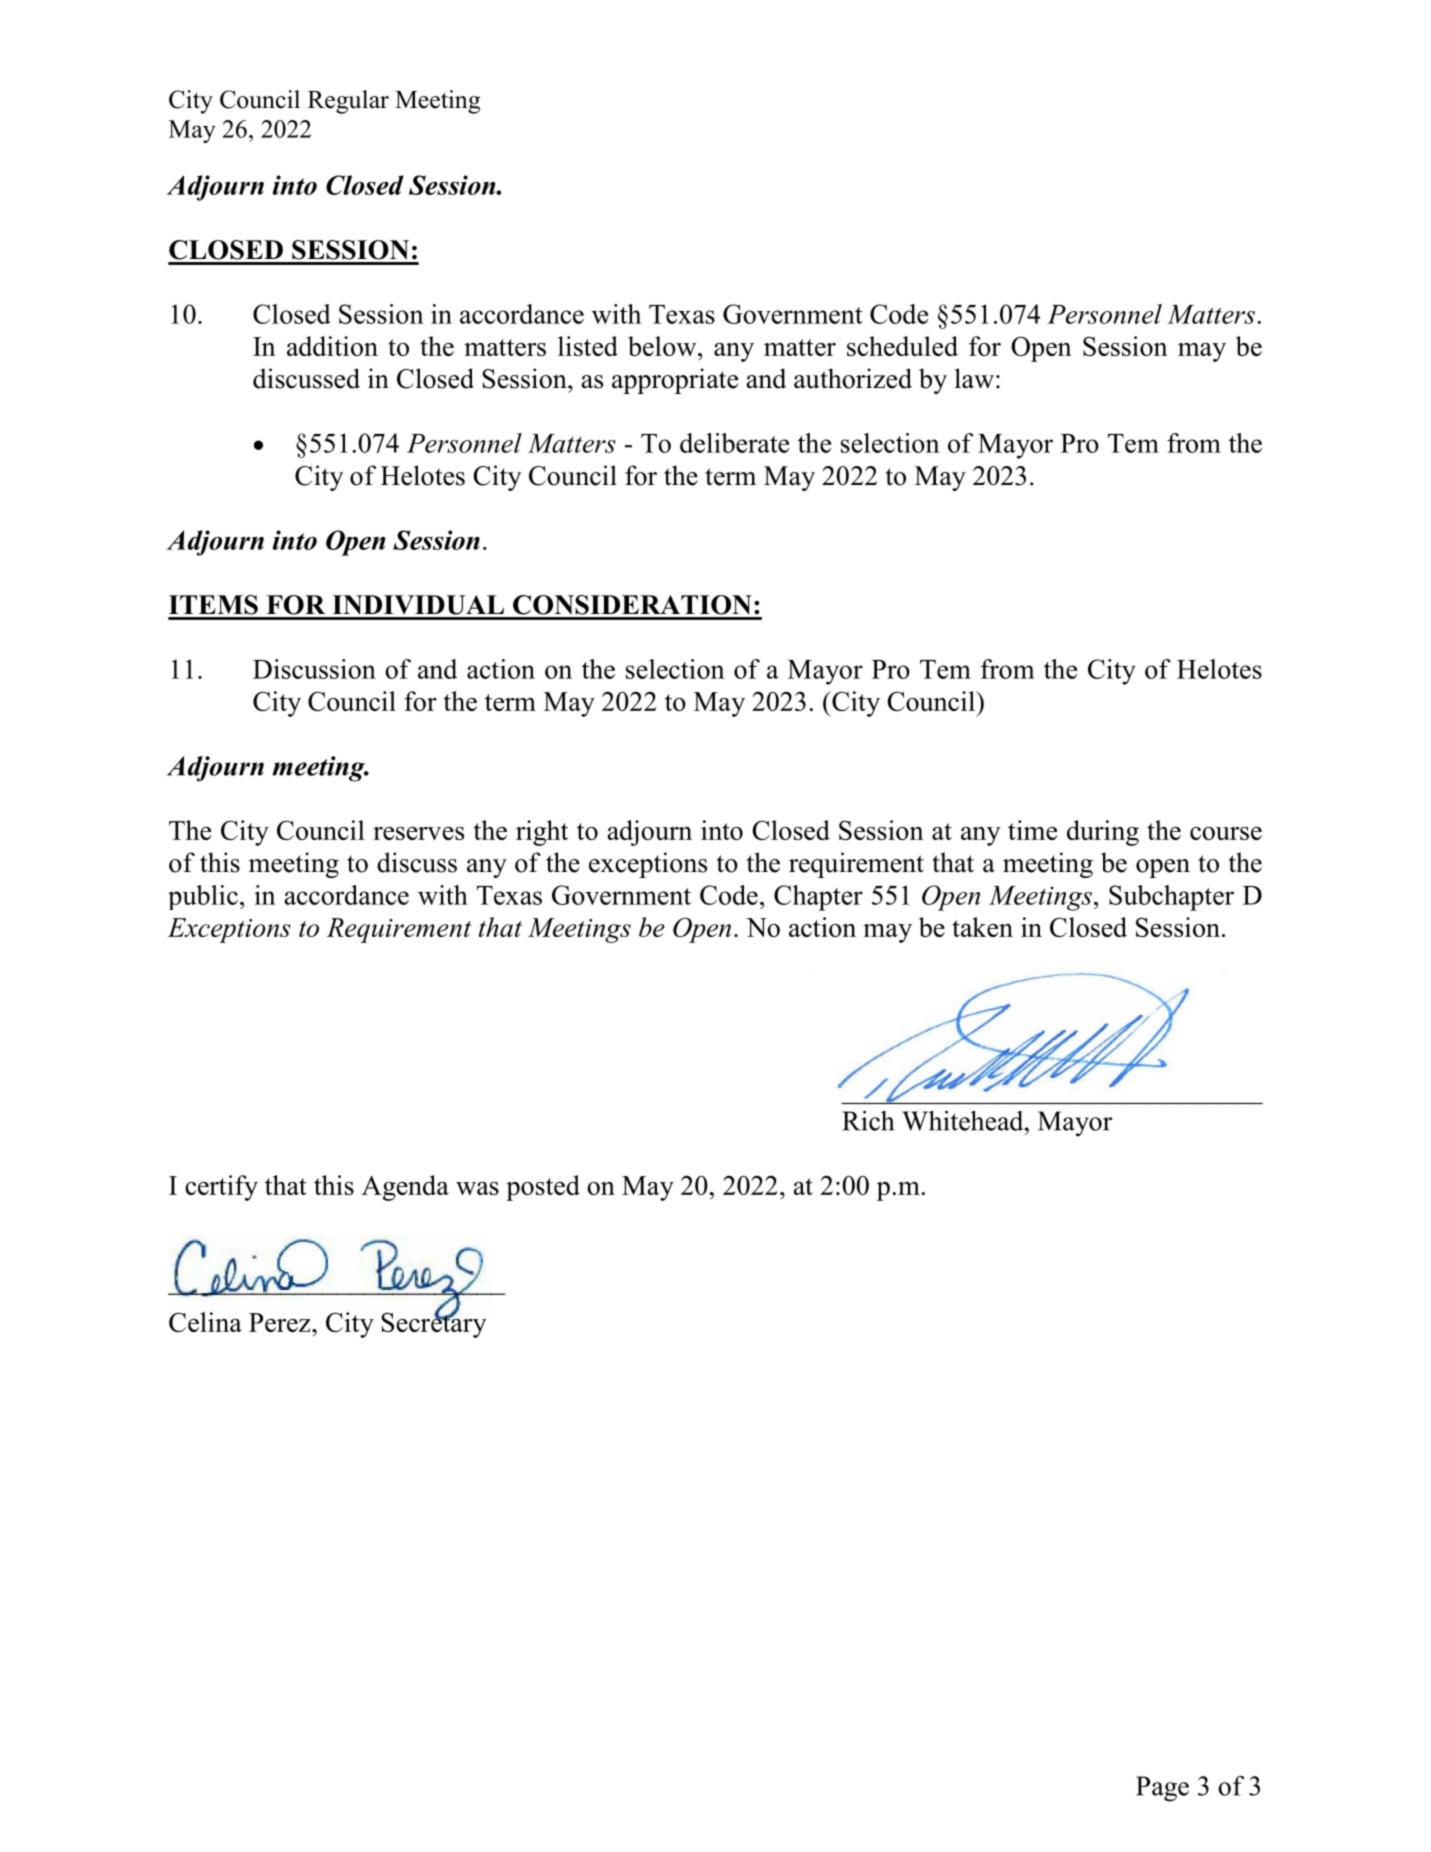 This screenshot has width=1431, height=1852. Describe the element at coordinates (982, 927) in the screenshot. I see `taken` at that location.
